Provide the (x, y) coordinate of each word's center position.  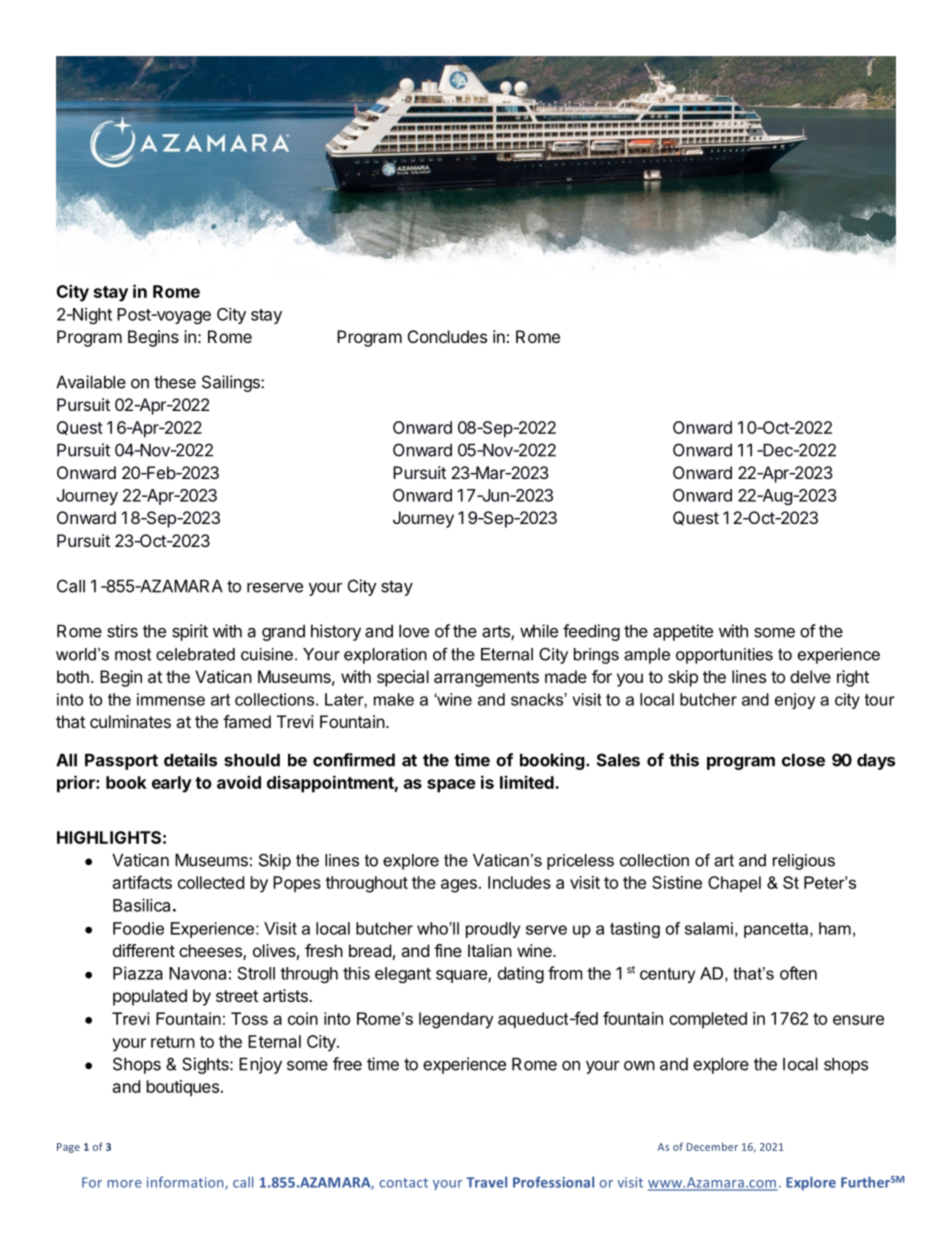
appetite (683, 632)
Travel (486, 1182)
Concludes (447, 336)
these (175, 382)
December (712, 1146)
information (186, 1183)
